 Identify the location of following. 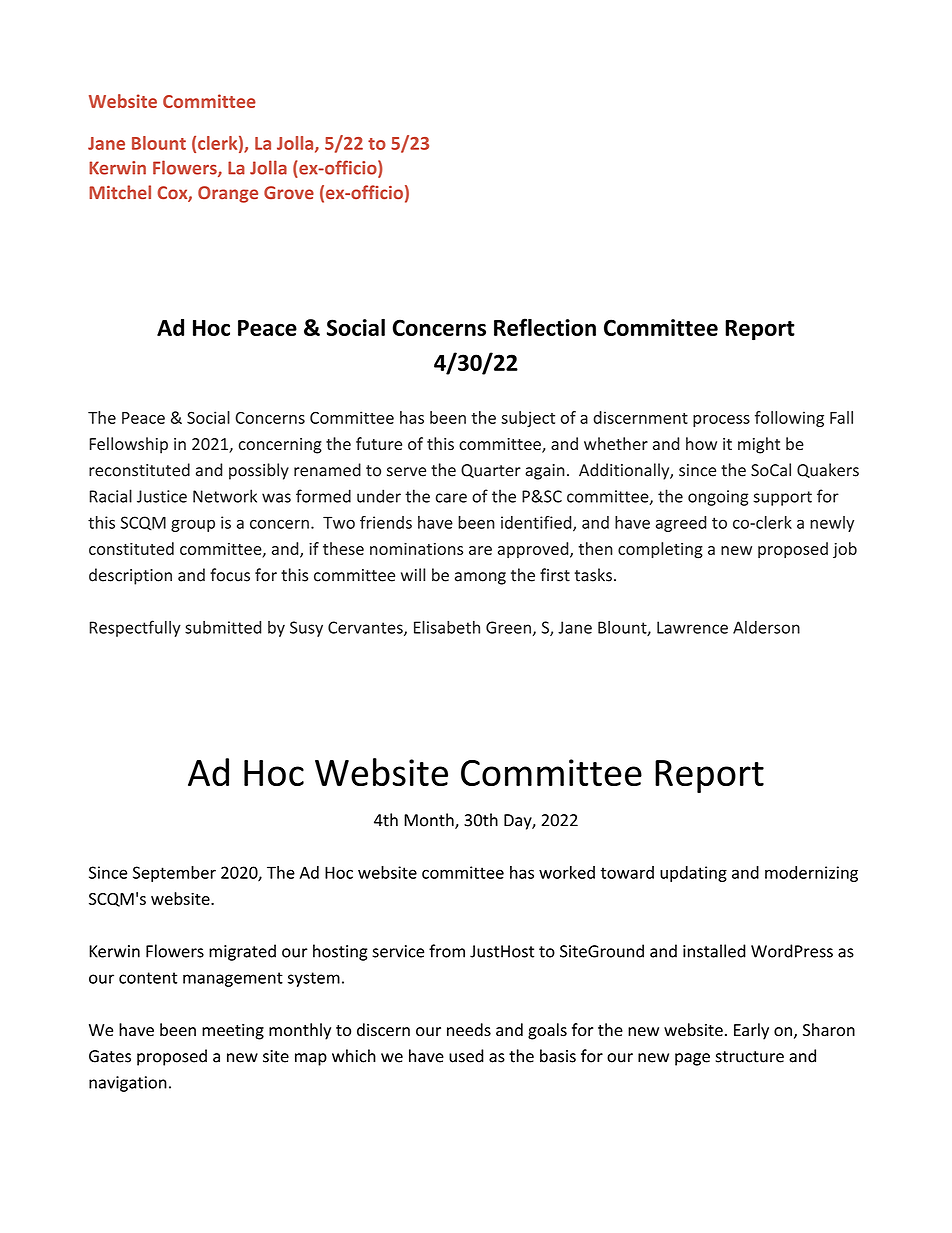
(789, 419).
